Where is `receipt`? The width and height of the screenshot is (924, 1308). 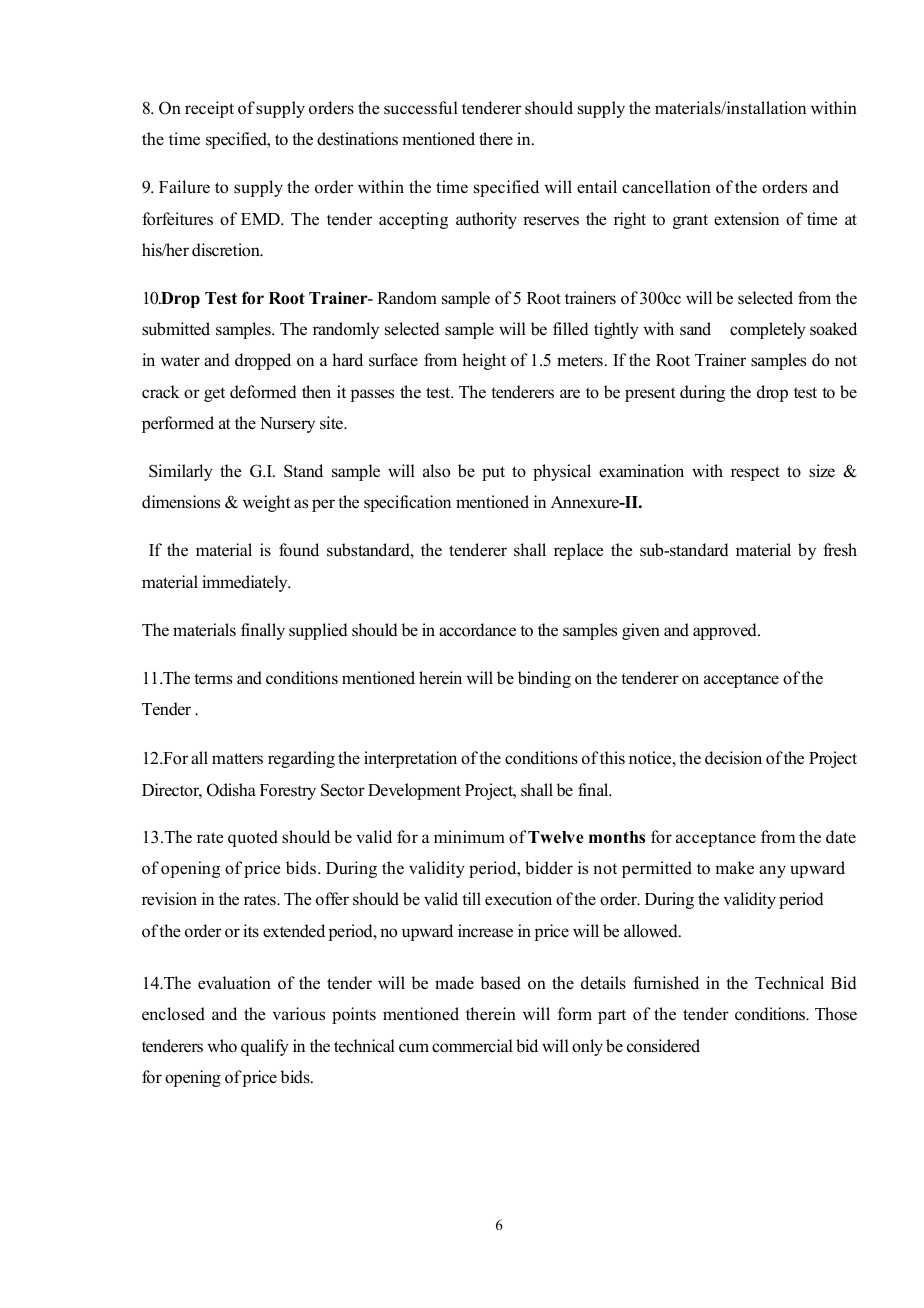
receipt is located at coordinates (209, 109).
